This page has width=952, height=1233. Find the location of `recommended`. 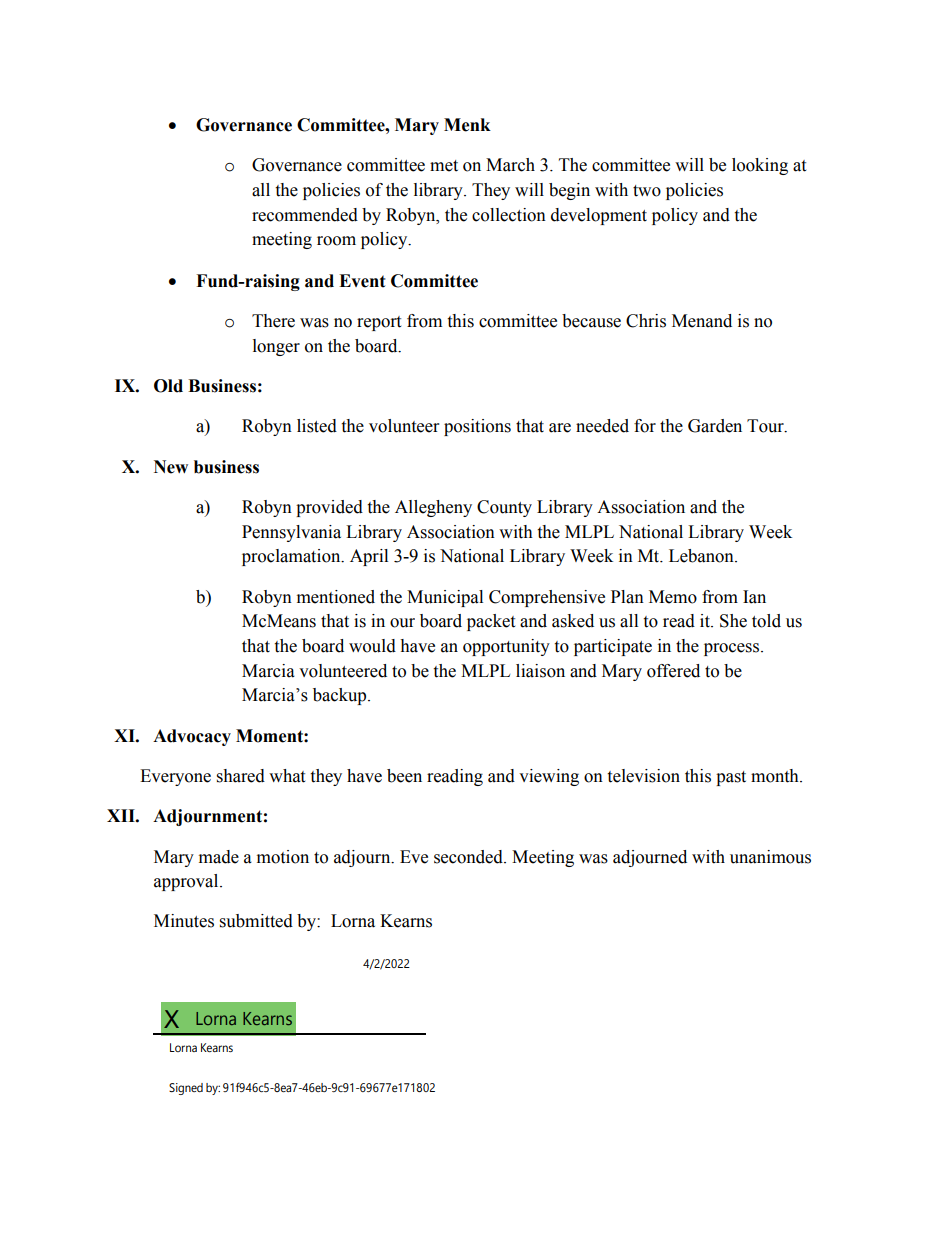

recommended is located at coordinates (305, 215).
